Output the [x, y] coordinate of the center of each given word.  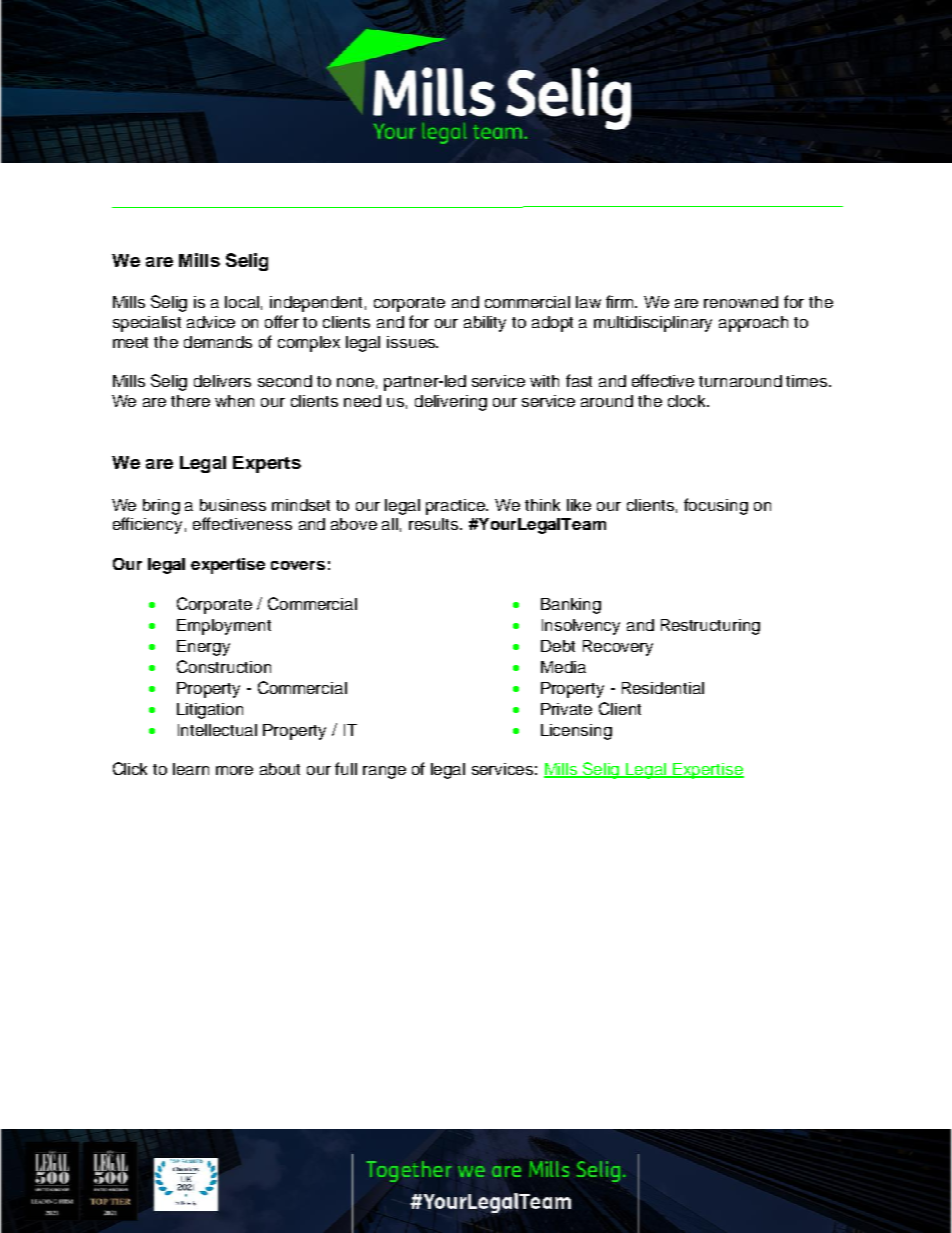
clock [688, 401]
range [384, 772]
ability [485, 324]
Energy [203, 648]
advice [211, 322]
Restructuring [710, 627]
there [190, 401]
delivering [451, 403]
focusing [716, 506]
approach [753, 324]
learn [191, 769]
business [233, 505]
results [435, 524]
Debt [558, 646]
